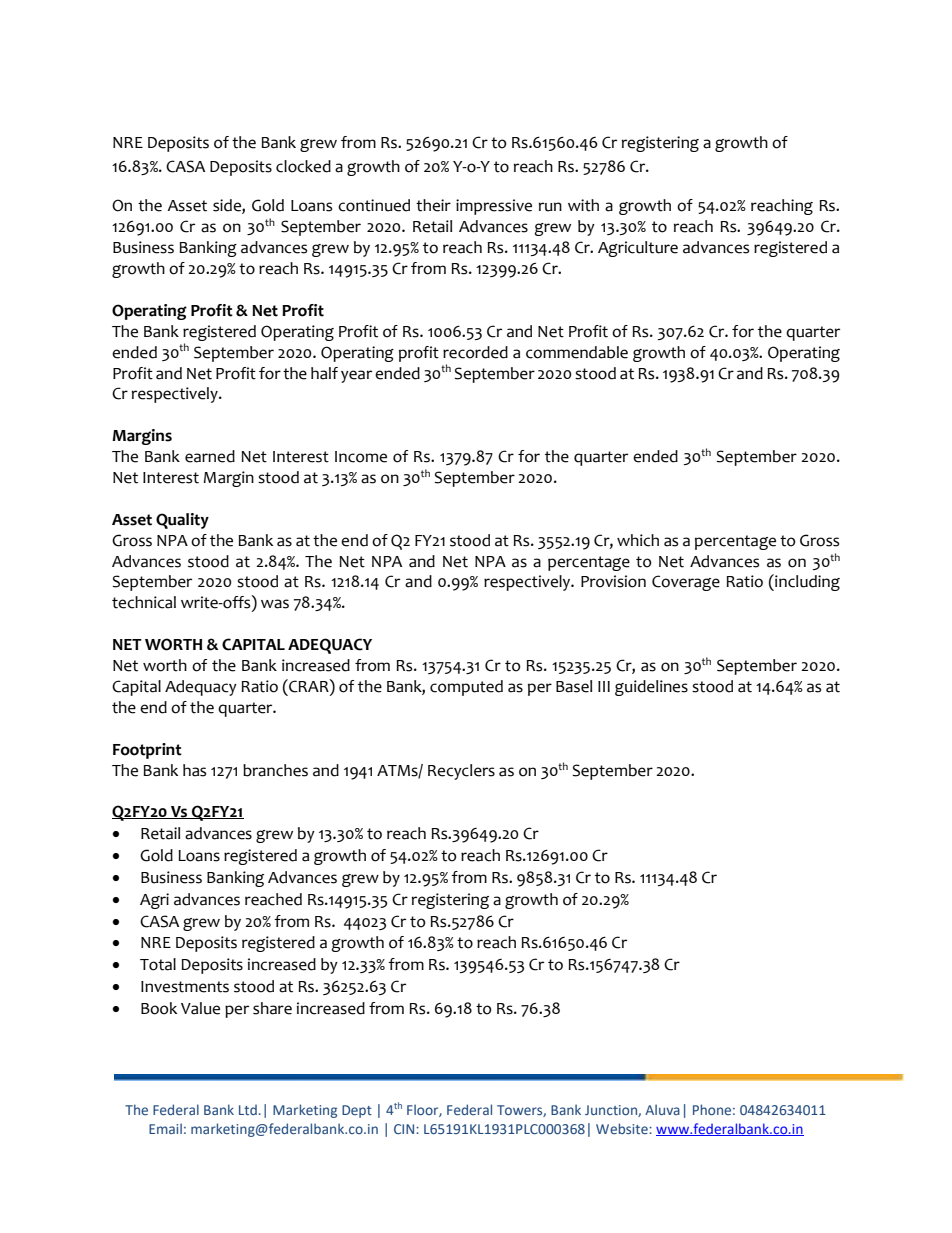  What do you see at coordinates (303, 166) in the screenshot?
I see `clocked` at bounding box center [303, 166].
